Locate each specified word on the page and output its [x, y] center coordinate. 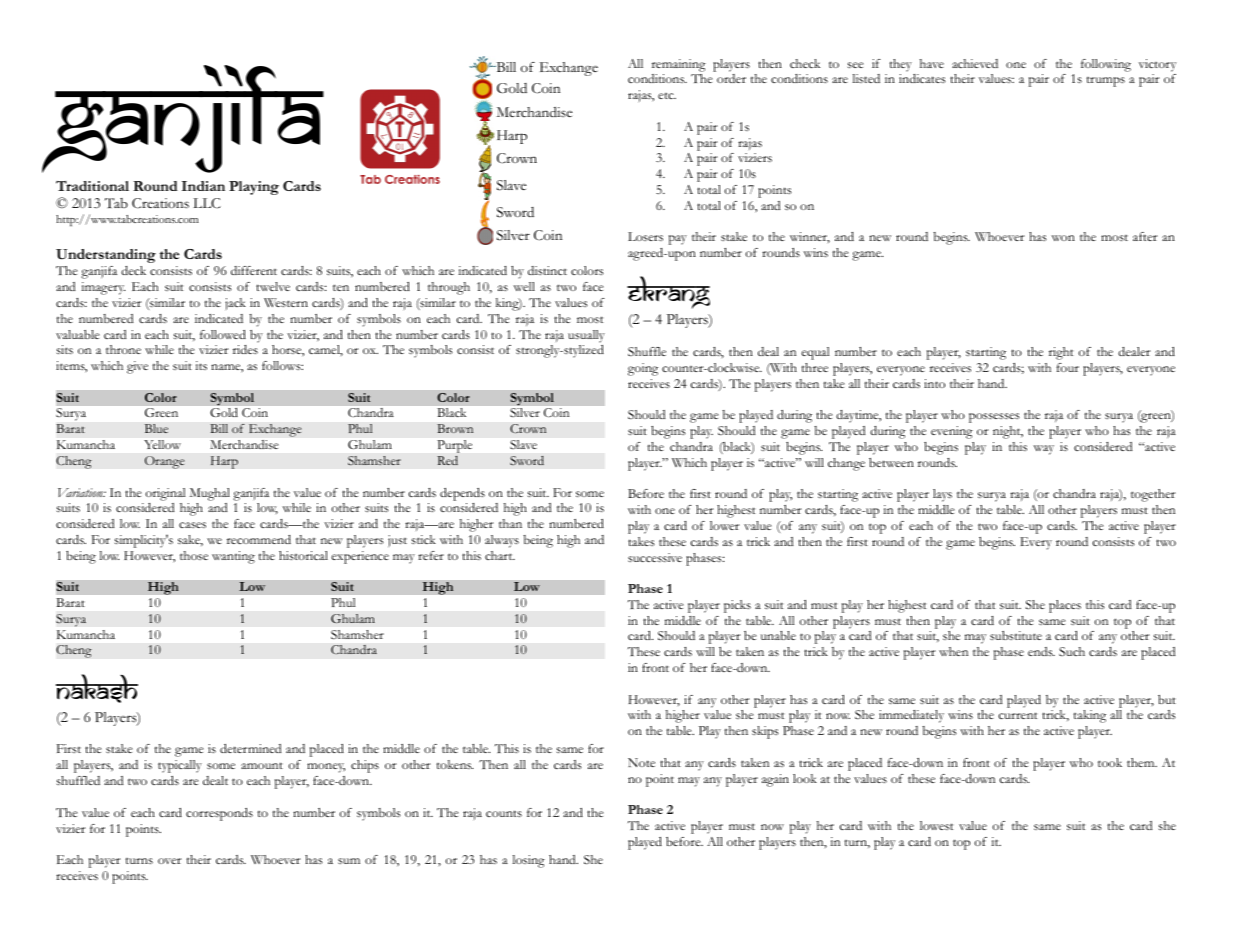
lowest [937, 825]
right [1061, 353]
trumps [1106, 82]
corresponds [219, 814]
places [1065, 606]
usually [586, 336]
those [194, 555]
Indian [203, 186]
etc [667, 96]
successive [655, 557]
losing [529, 861]
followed [223, 334]
